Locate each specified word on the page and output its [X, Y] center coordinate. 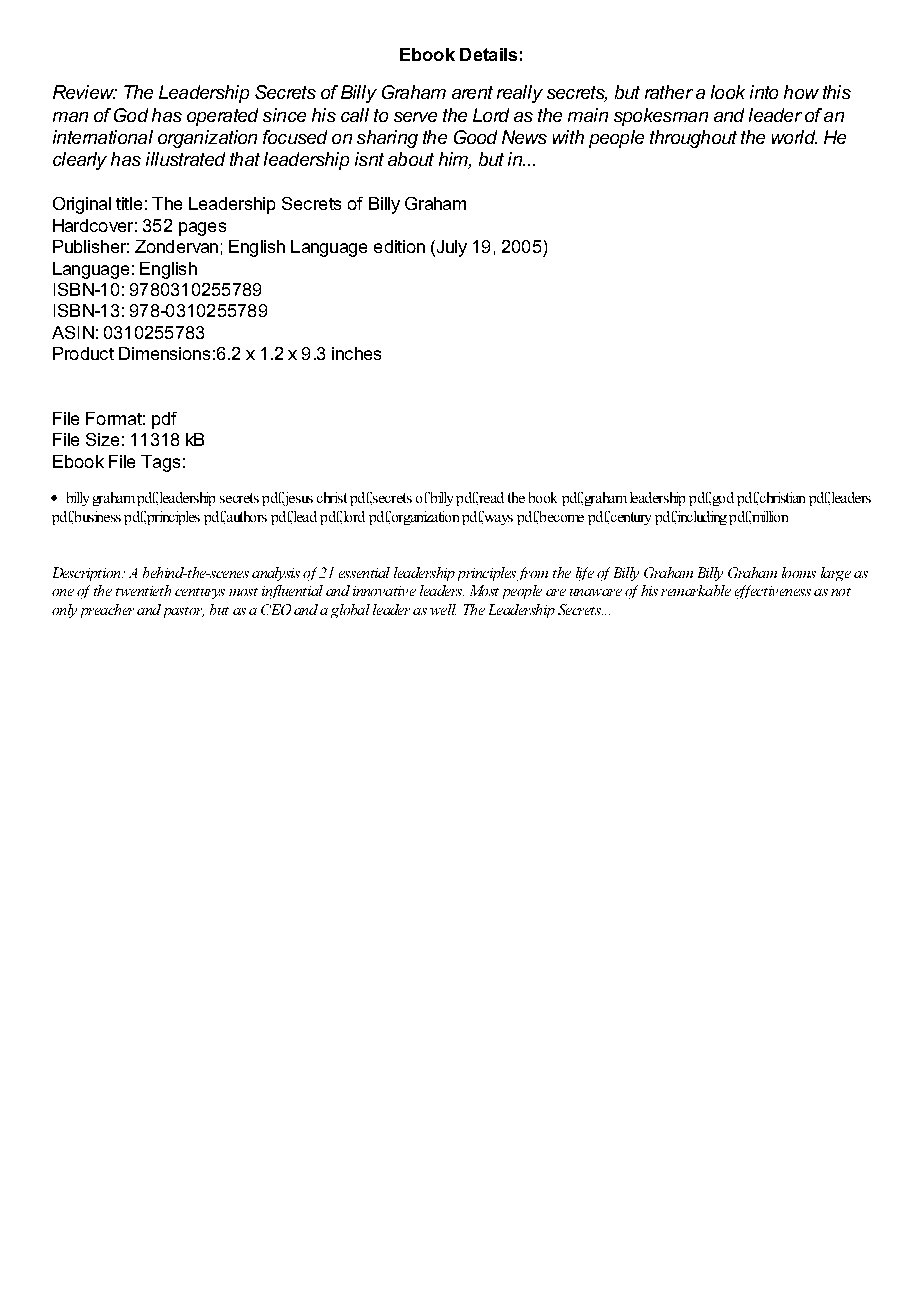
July [450, 248]
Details [488, 54]
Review [85, 92]
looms [799, 572]
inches [356, 353]
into [764, 92]
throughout [693, 139]
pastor [184, 612]
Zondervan [176, 246]
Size [102, 439]
